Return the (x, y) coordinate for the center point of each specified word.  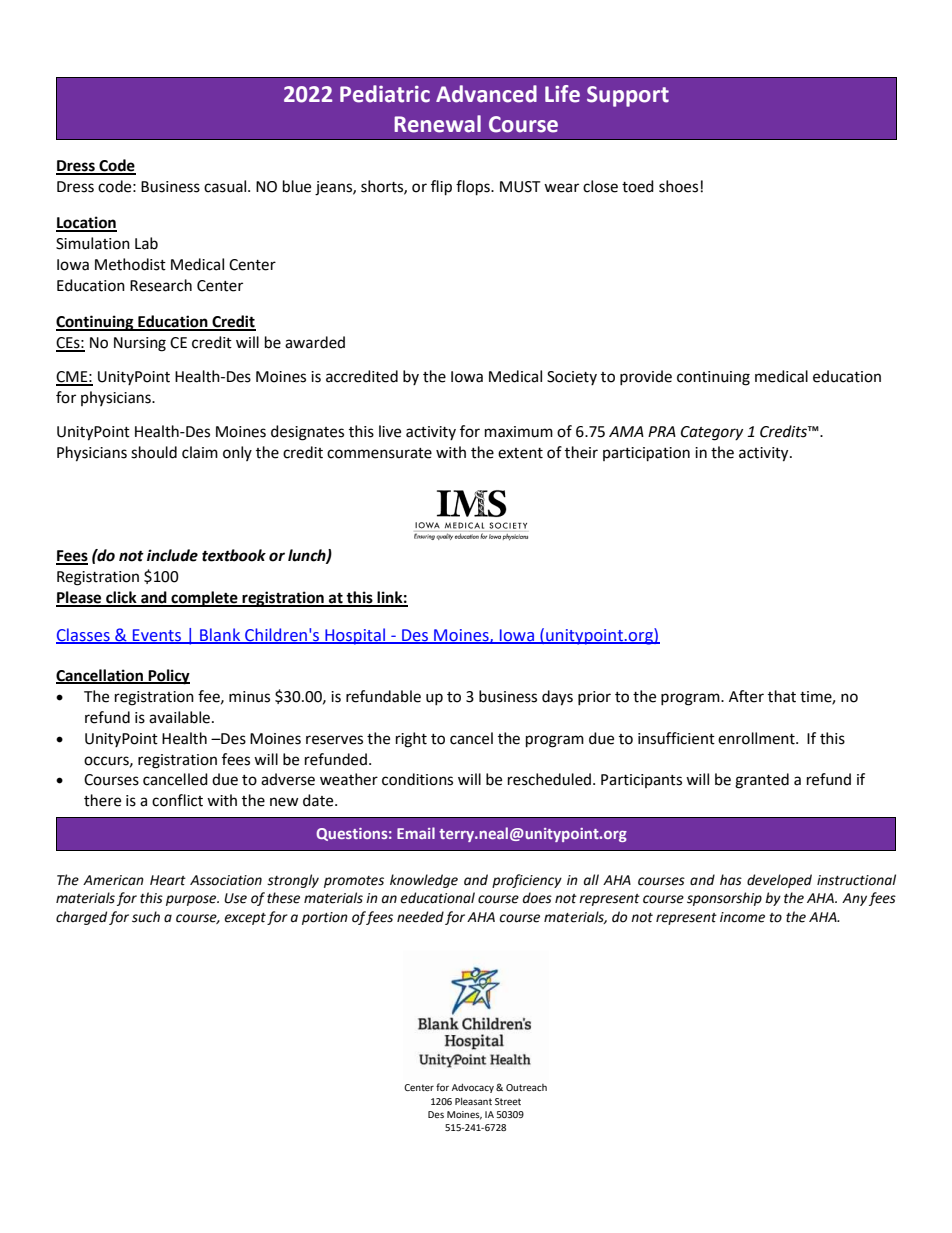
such (146, 917)
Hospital (355, 636)
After (746, 696)
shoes (678, 186)
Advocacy (473, 1088)
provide (646, 377)
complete (204, 599)
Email (416, 833)
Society (572, 378)
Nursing (140, 344)
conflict (177, 800)
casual (225, 186)
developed (779, 881)
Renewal (437, 124)
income (742, 917)
